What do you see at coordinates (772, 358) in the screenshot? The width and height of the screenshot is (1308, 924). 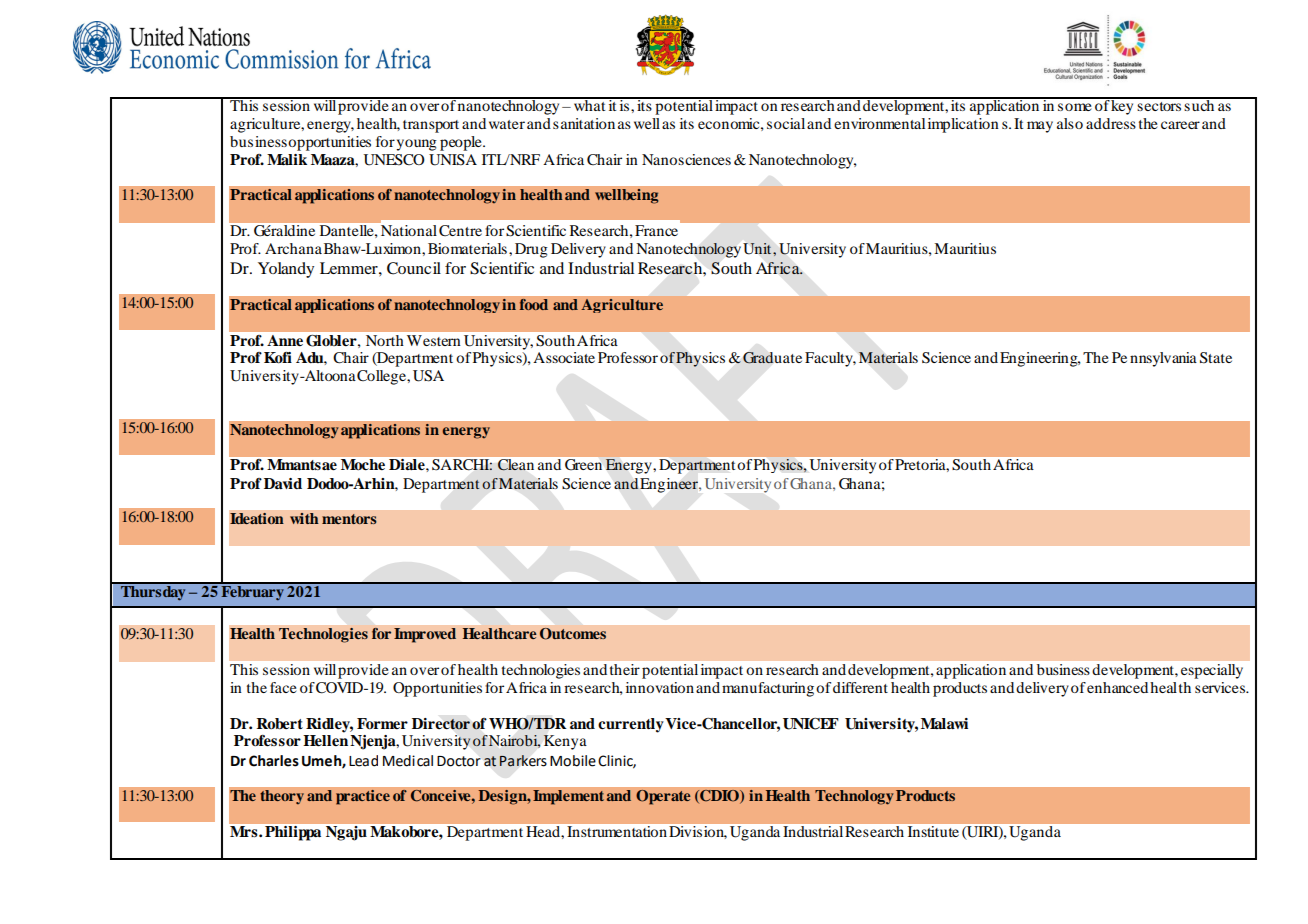 I see `Graduate` at bounding box center [772, 358].
